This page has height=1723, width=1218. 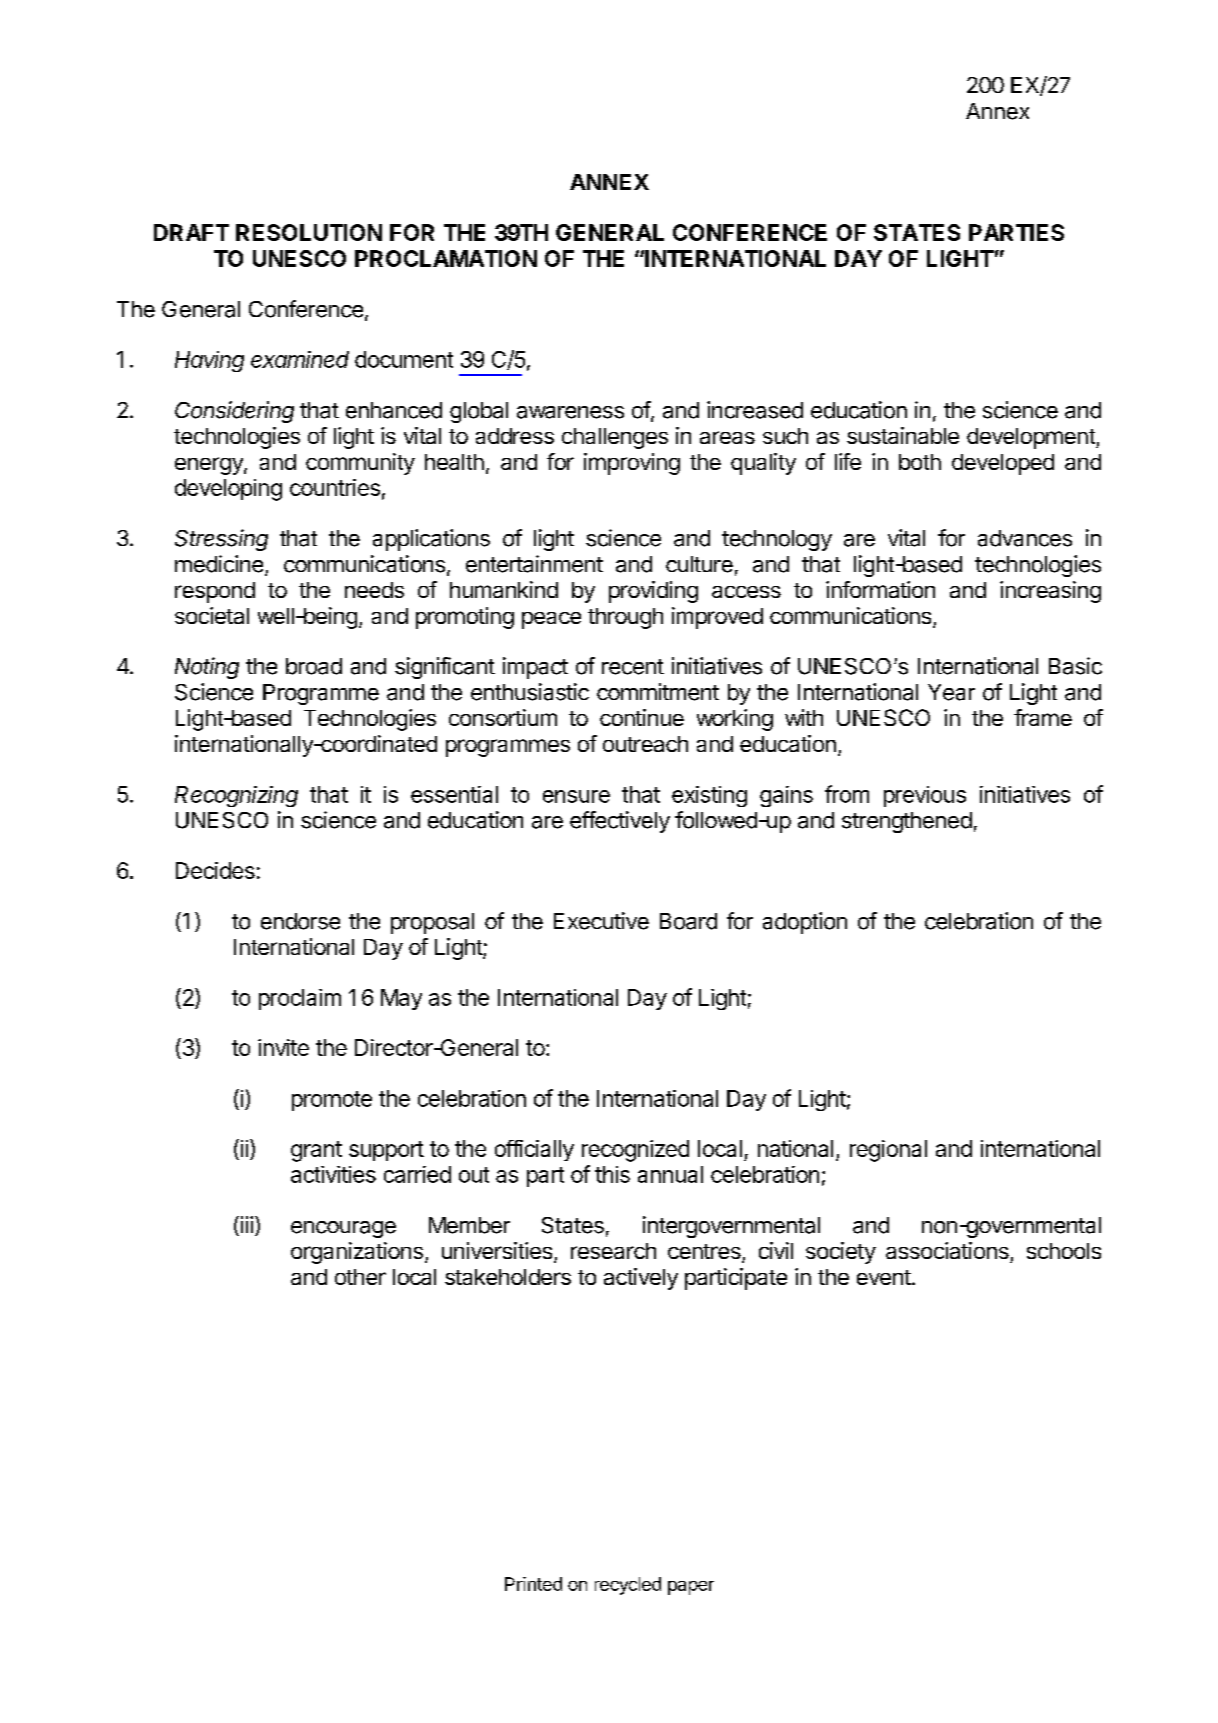 I want to click on endorse, so click(x=300, y=921).
